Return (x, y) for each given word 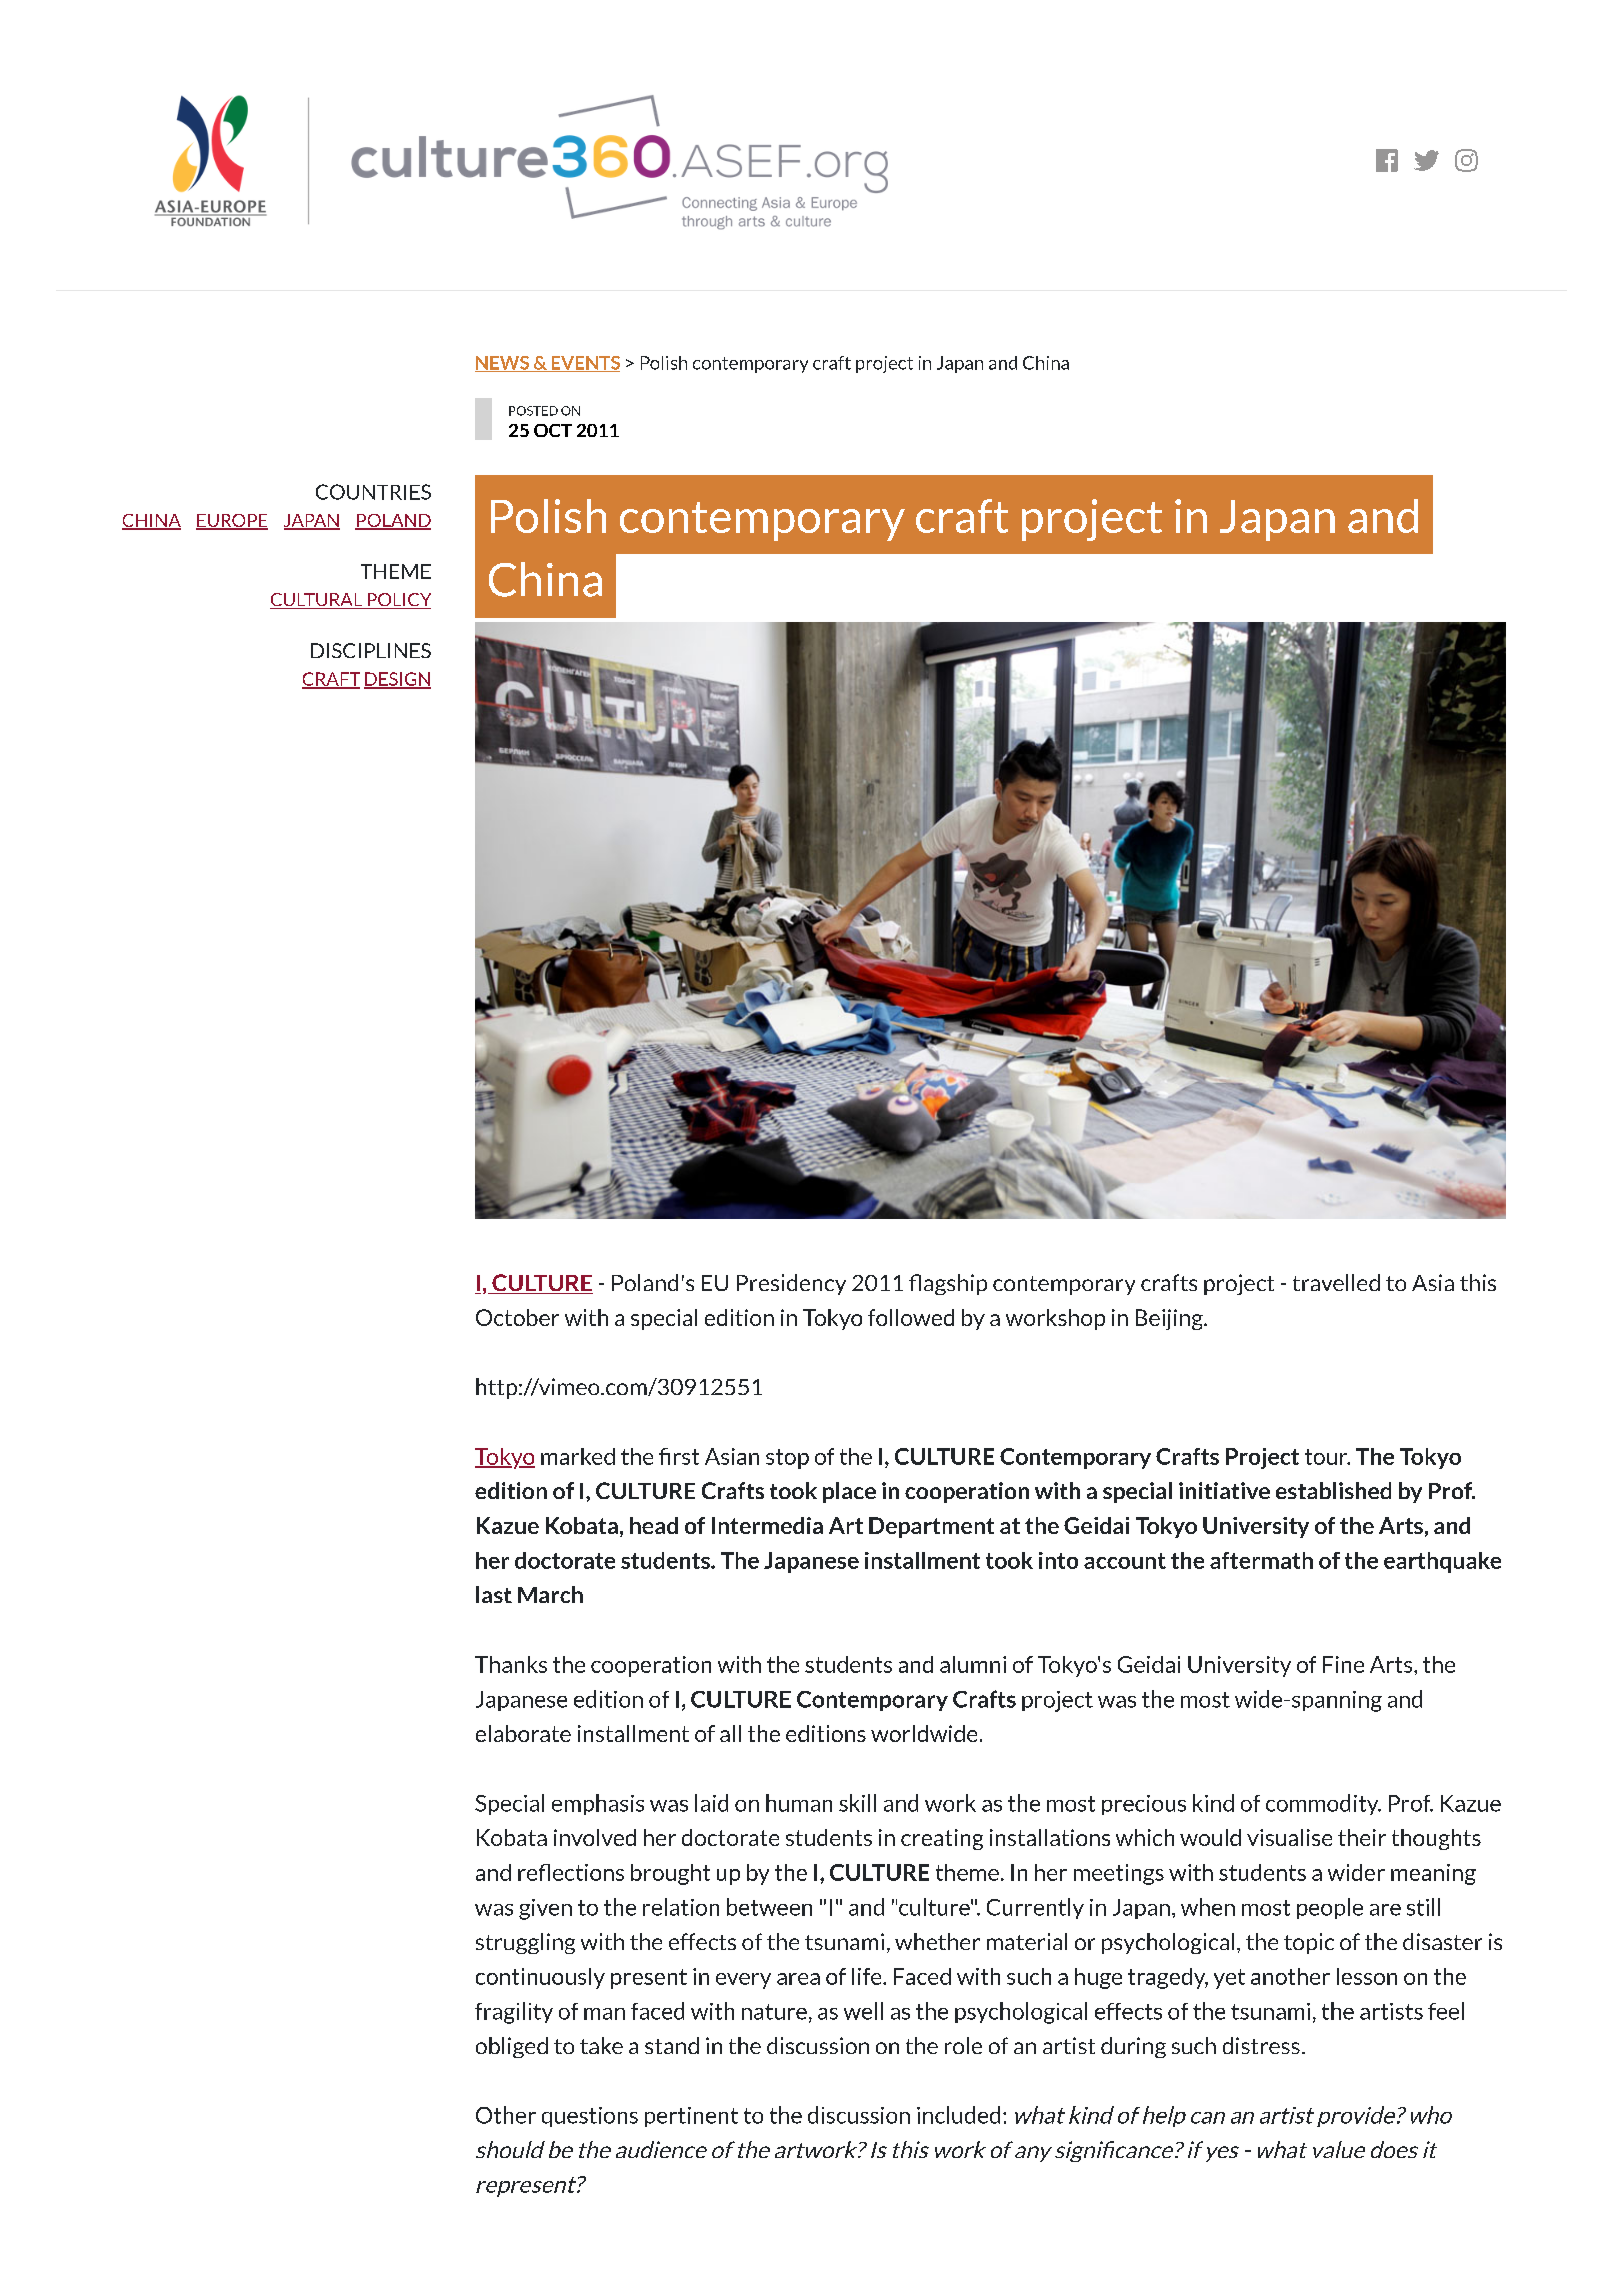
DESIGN (397, 680)
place (849, 1492)
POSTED (533, 411)
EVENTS (584, 364)
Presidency (791, 1284)
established (1333, 1490)
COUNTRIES (373, 492)
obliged (512, 2047)
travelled (1336, 1282)
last (494, 1594)
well (863, 2011)
